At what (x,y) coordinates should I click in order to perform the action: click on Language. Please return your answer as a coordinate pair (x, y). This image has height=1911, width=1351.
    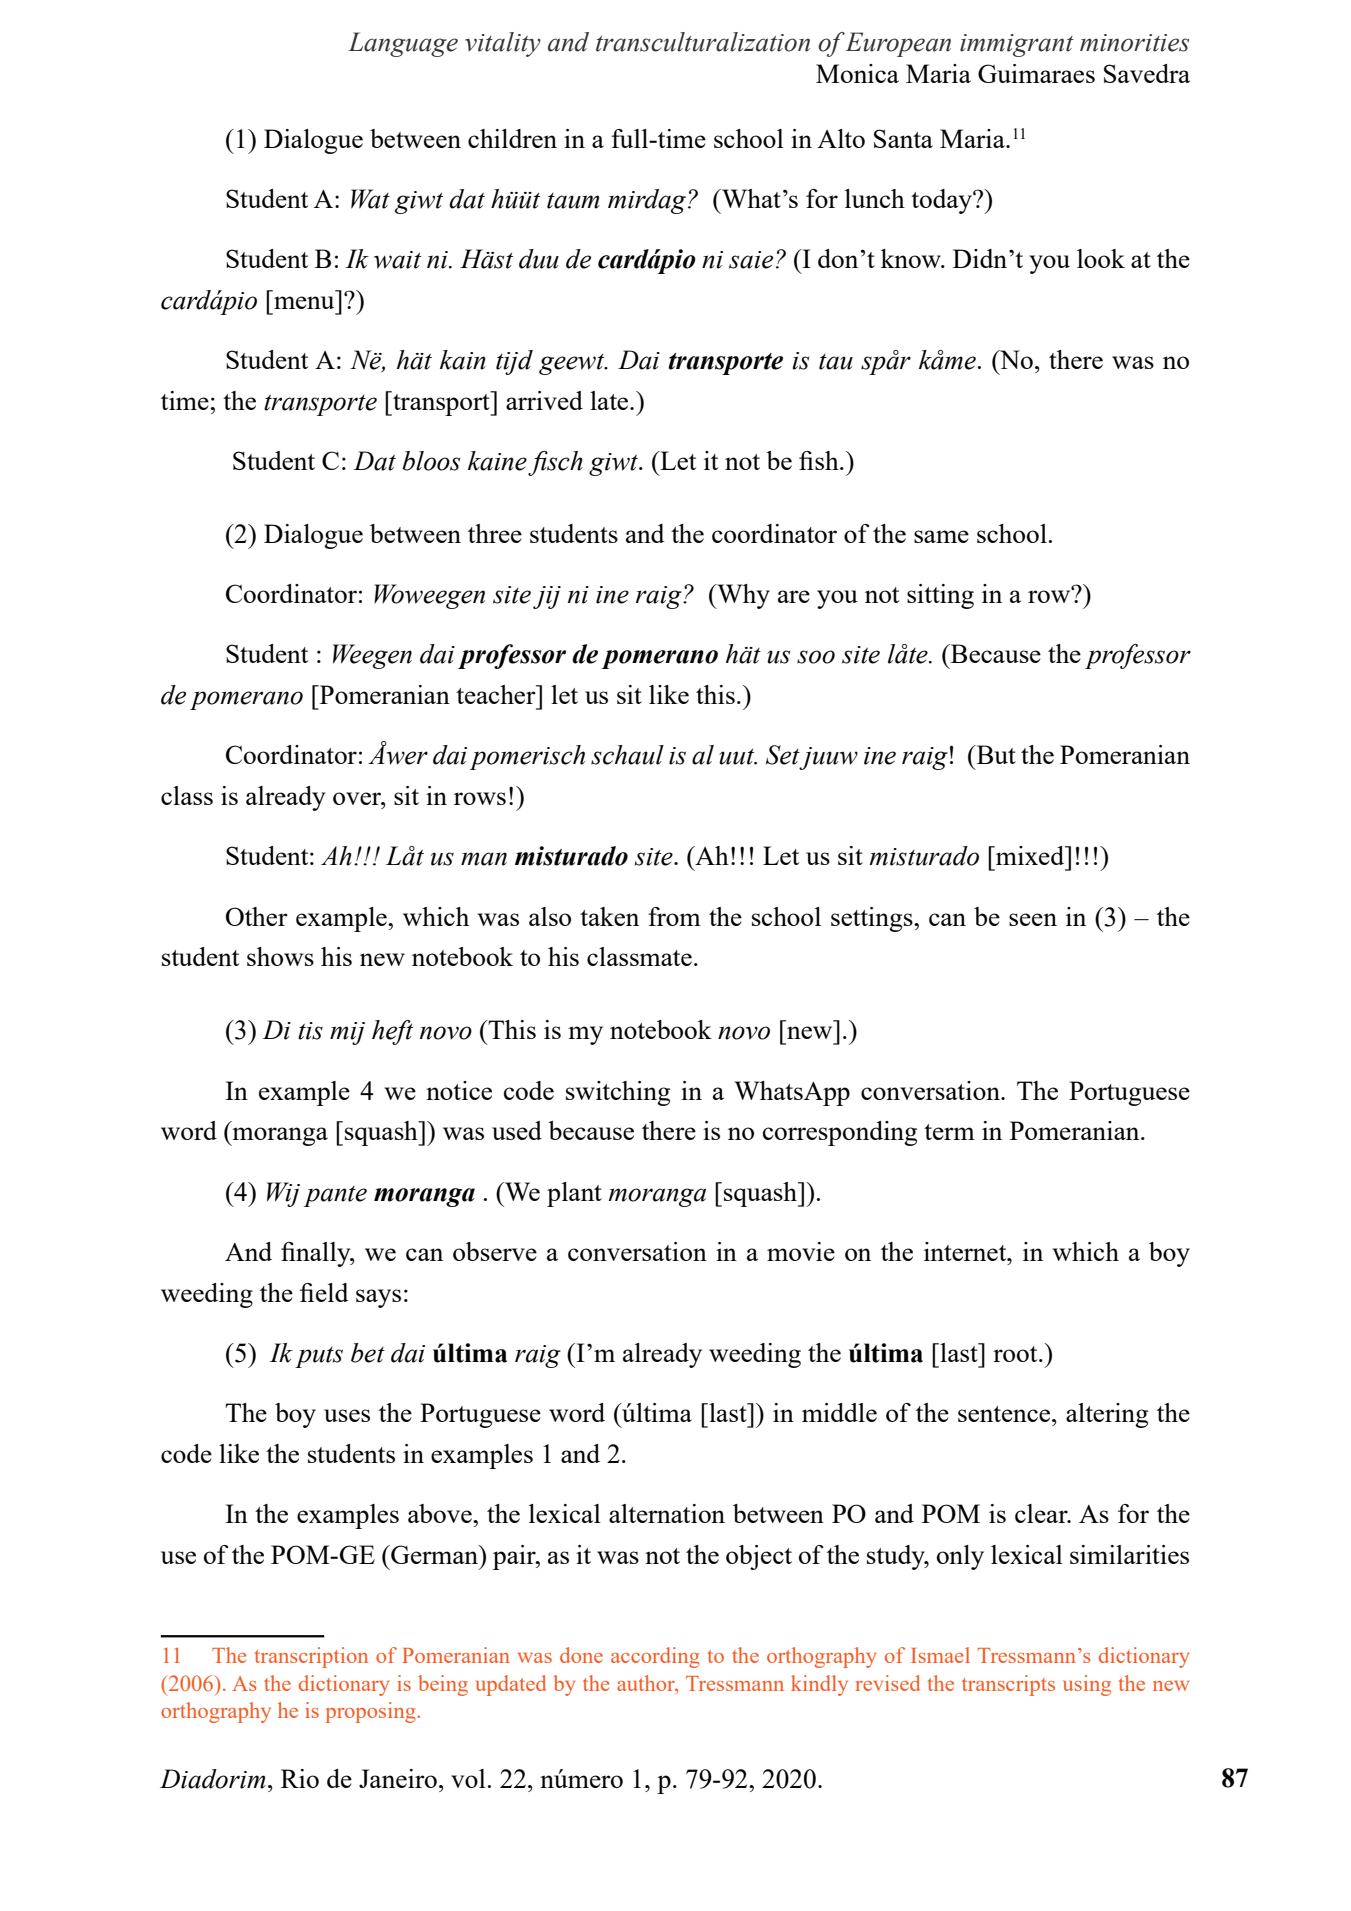
    Looking at the image, I should click on (403, 44).
